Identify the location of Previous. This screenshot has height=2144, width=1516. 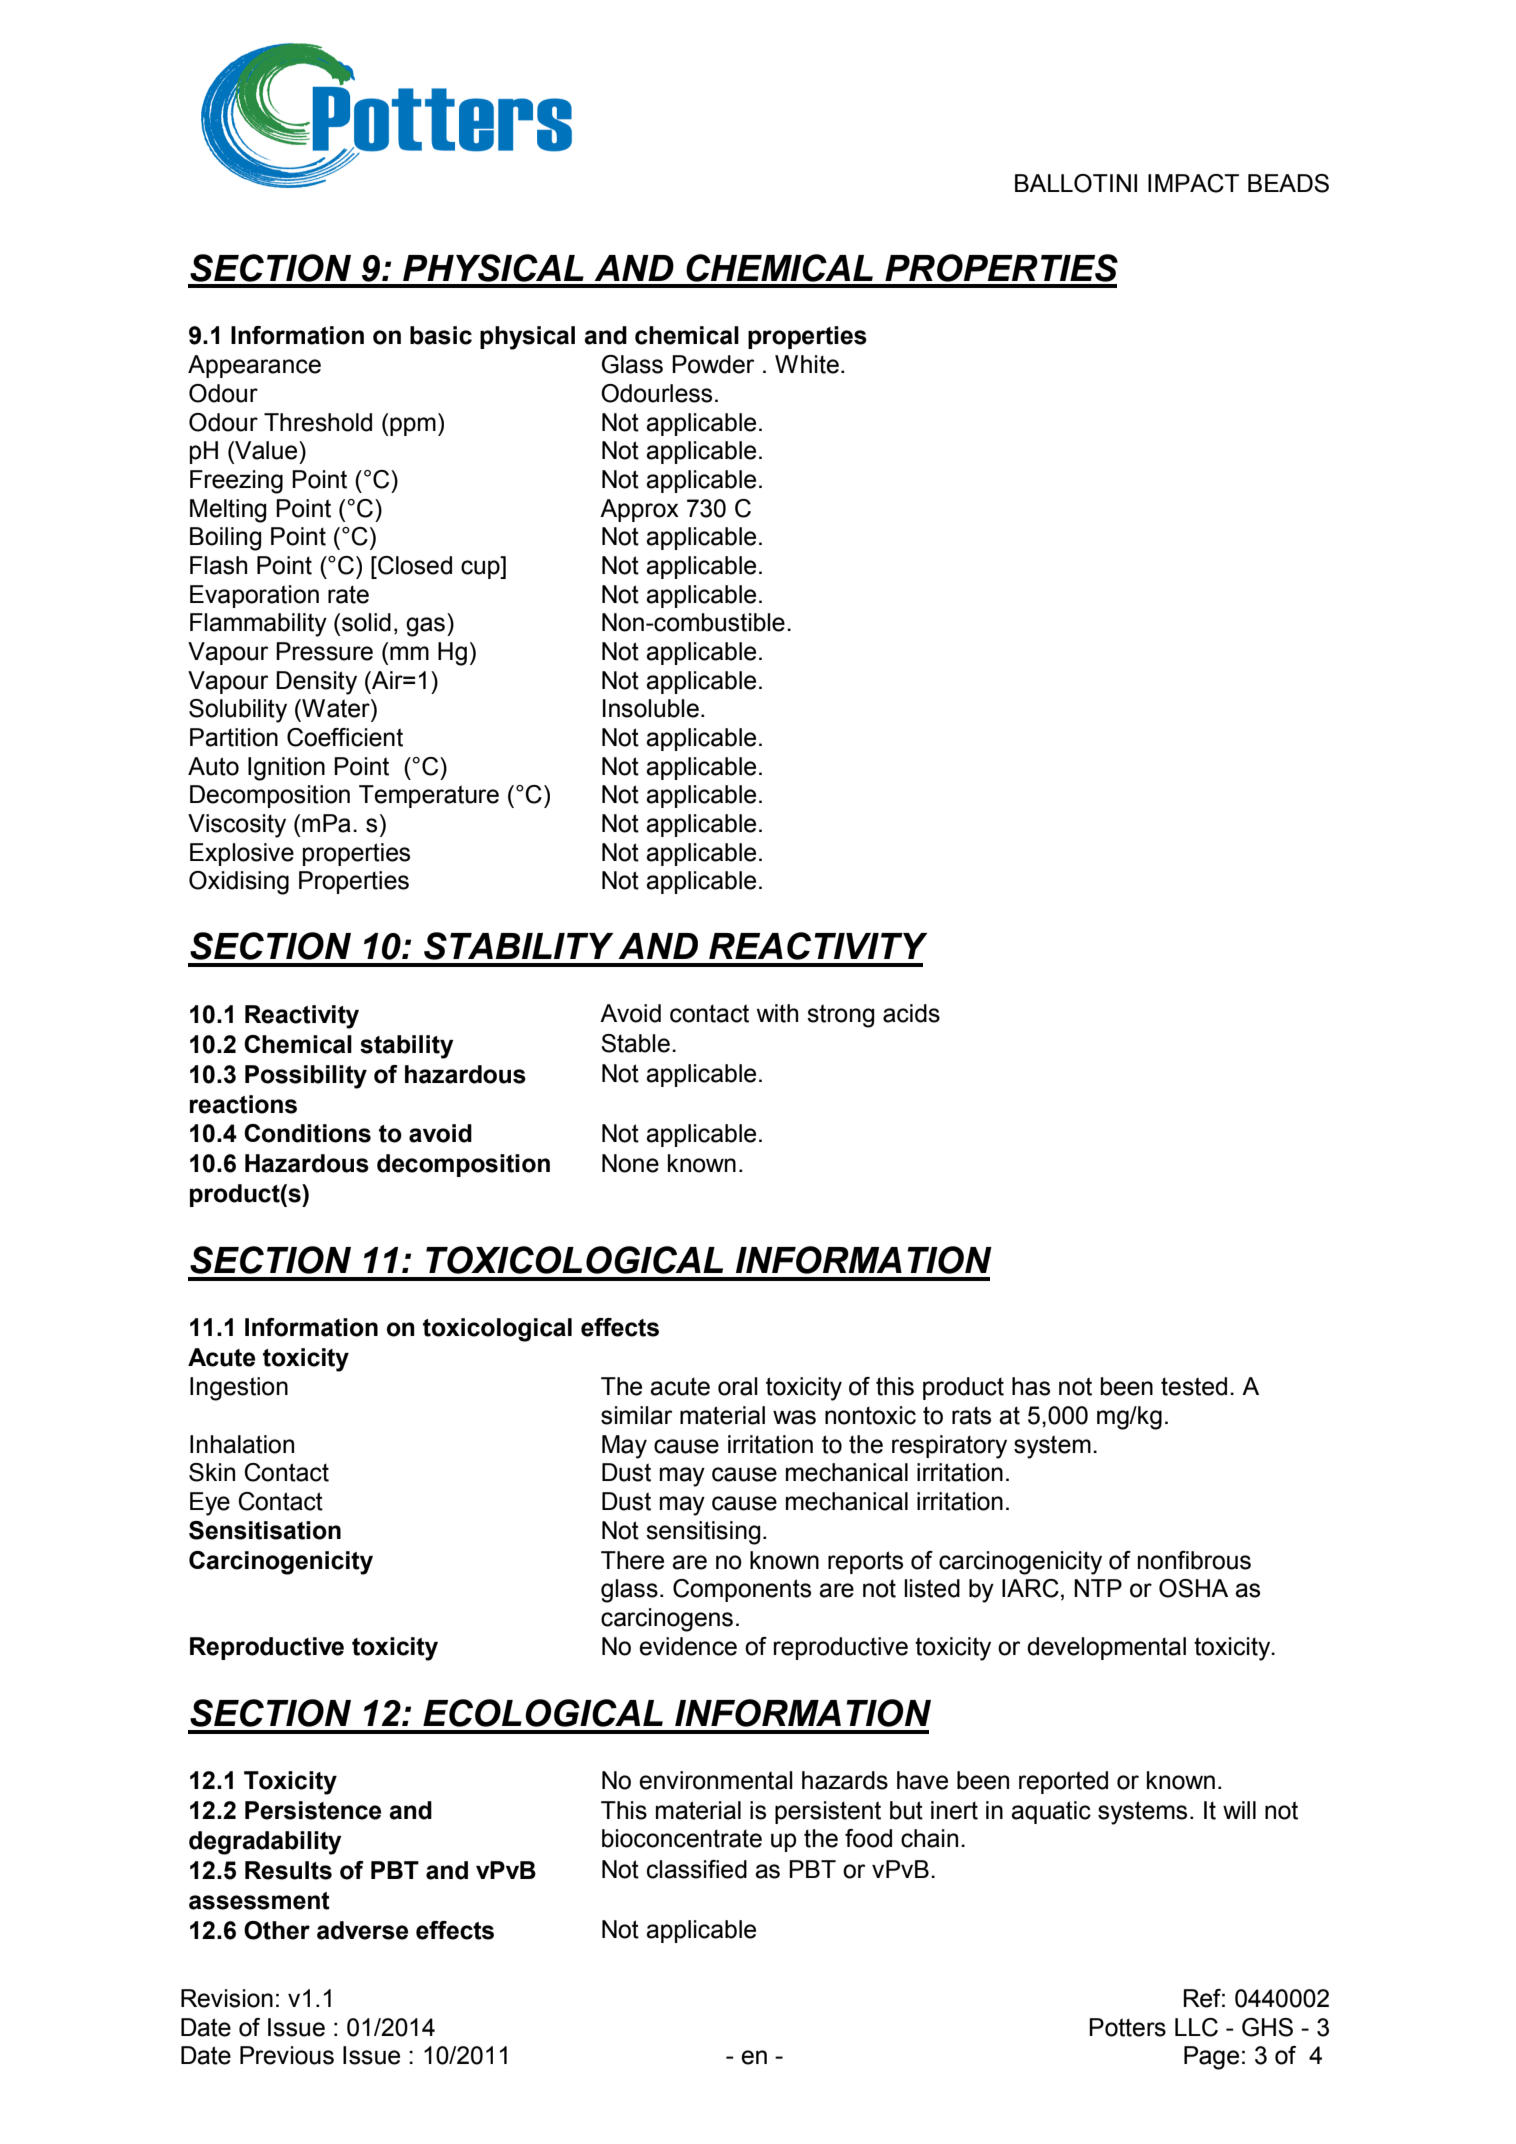
(287, 2055).
